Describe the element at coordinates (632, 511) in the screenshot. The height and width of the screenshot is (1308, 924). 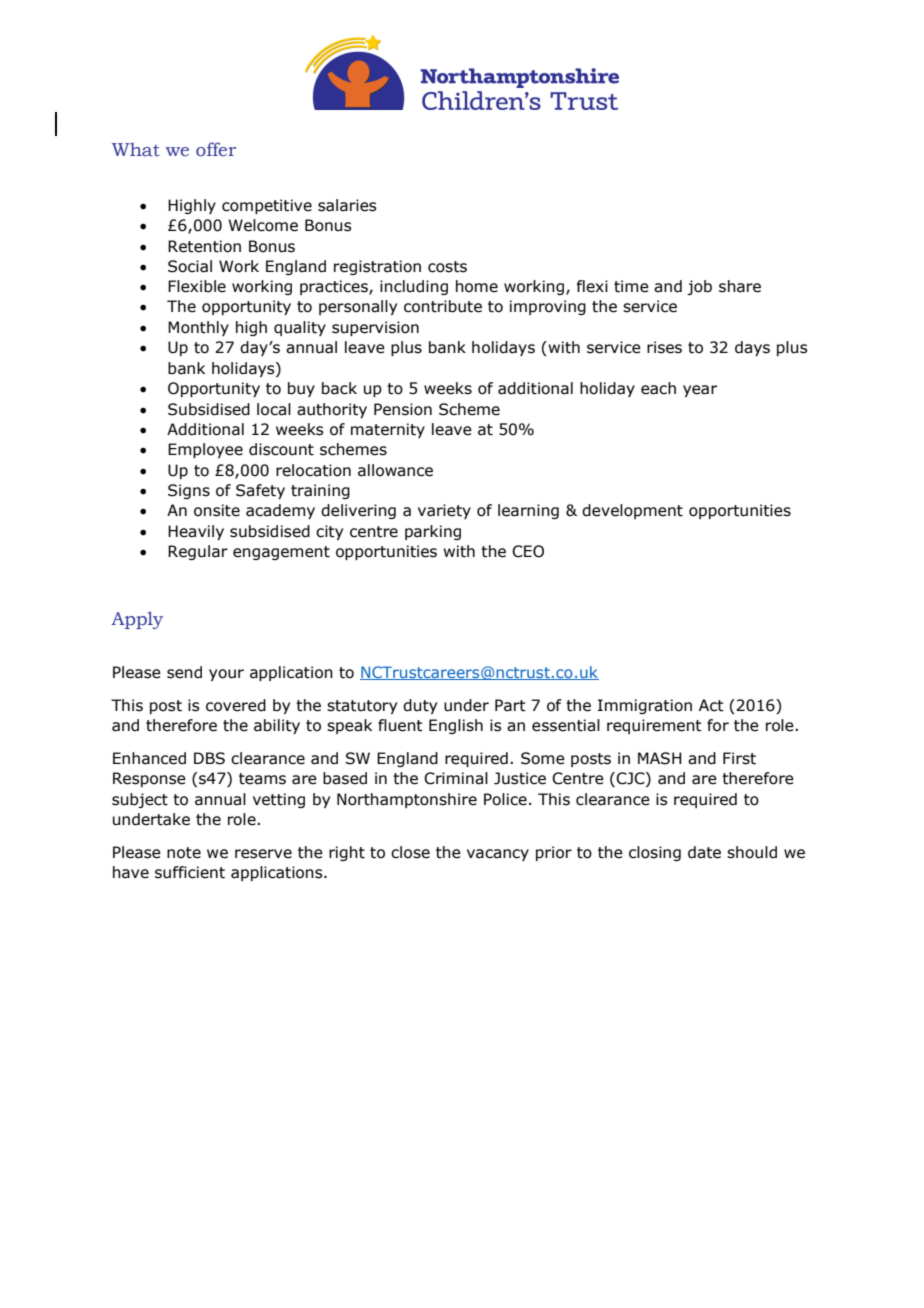
I see `development` at that location.
